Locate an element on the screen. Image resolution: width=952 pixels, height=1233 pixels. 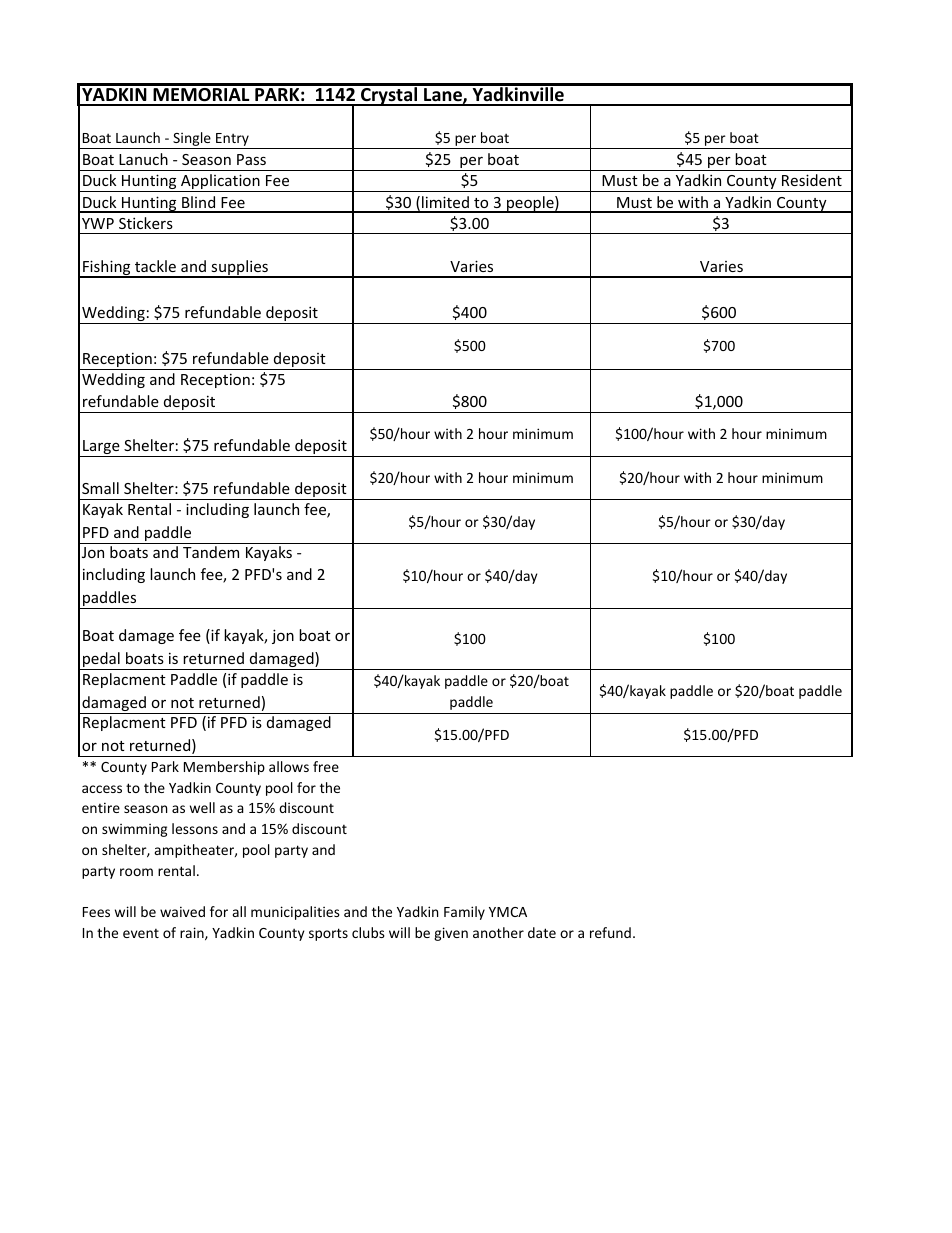
Tandem is located at coordinates (211, 552).
